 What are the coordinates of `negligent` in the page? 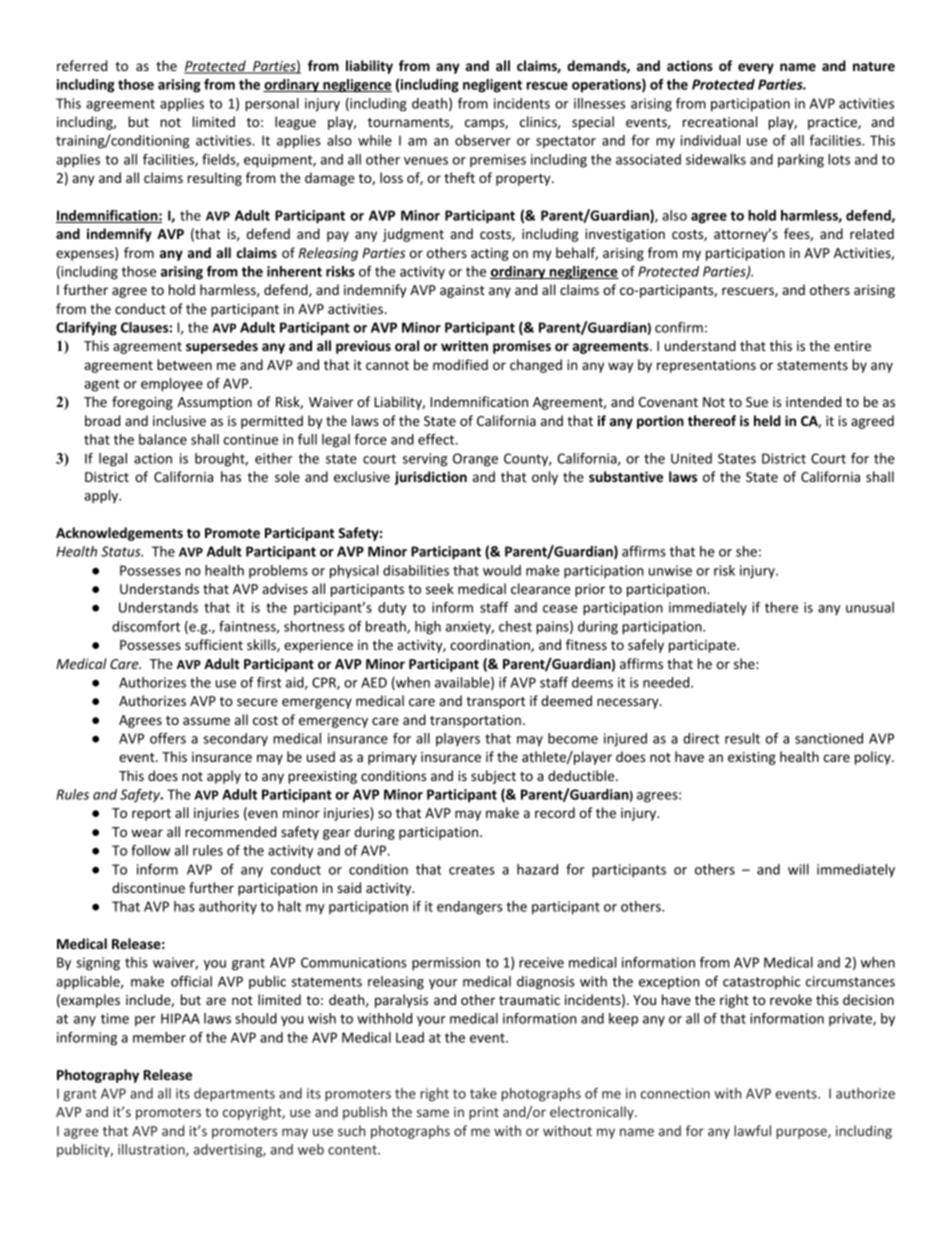 It's located at (492, 86).
